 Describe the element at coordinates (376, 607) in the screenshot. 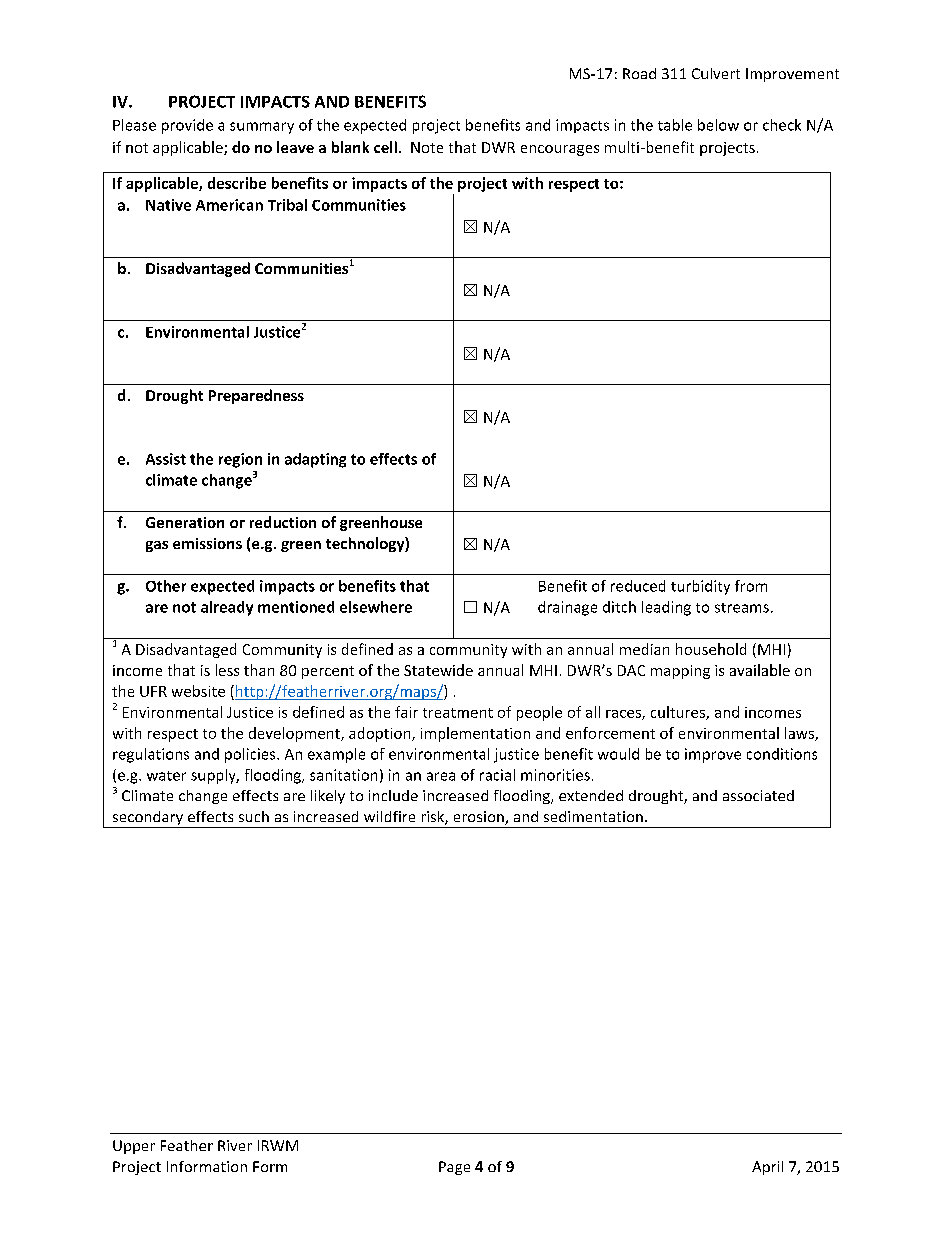

I see `elsewhere` at that location.
